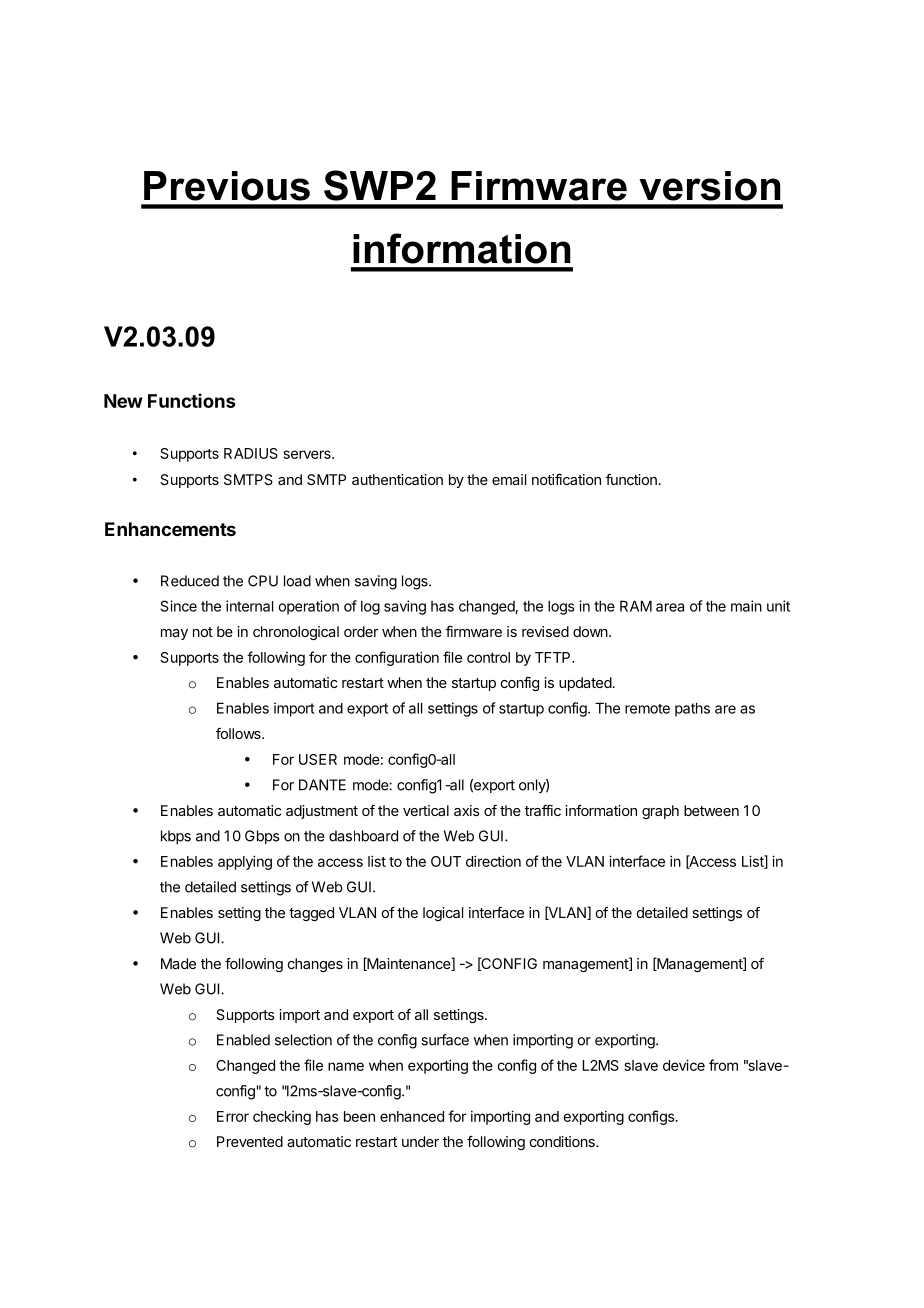 The height and width of the screenshot is (1308, 924). Describe the element at coordinates (566, 479) in the screenshot. I see `notification` at that location.
